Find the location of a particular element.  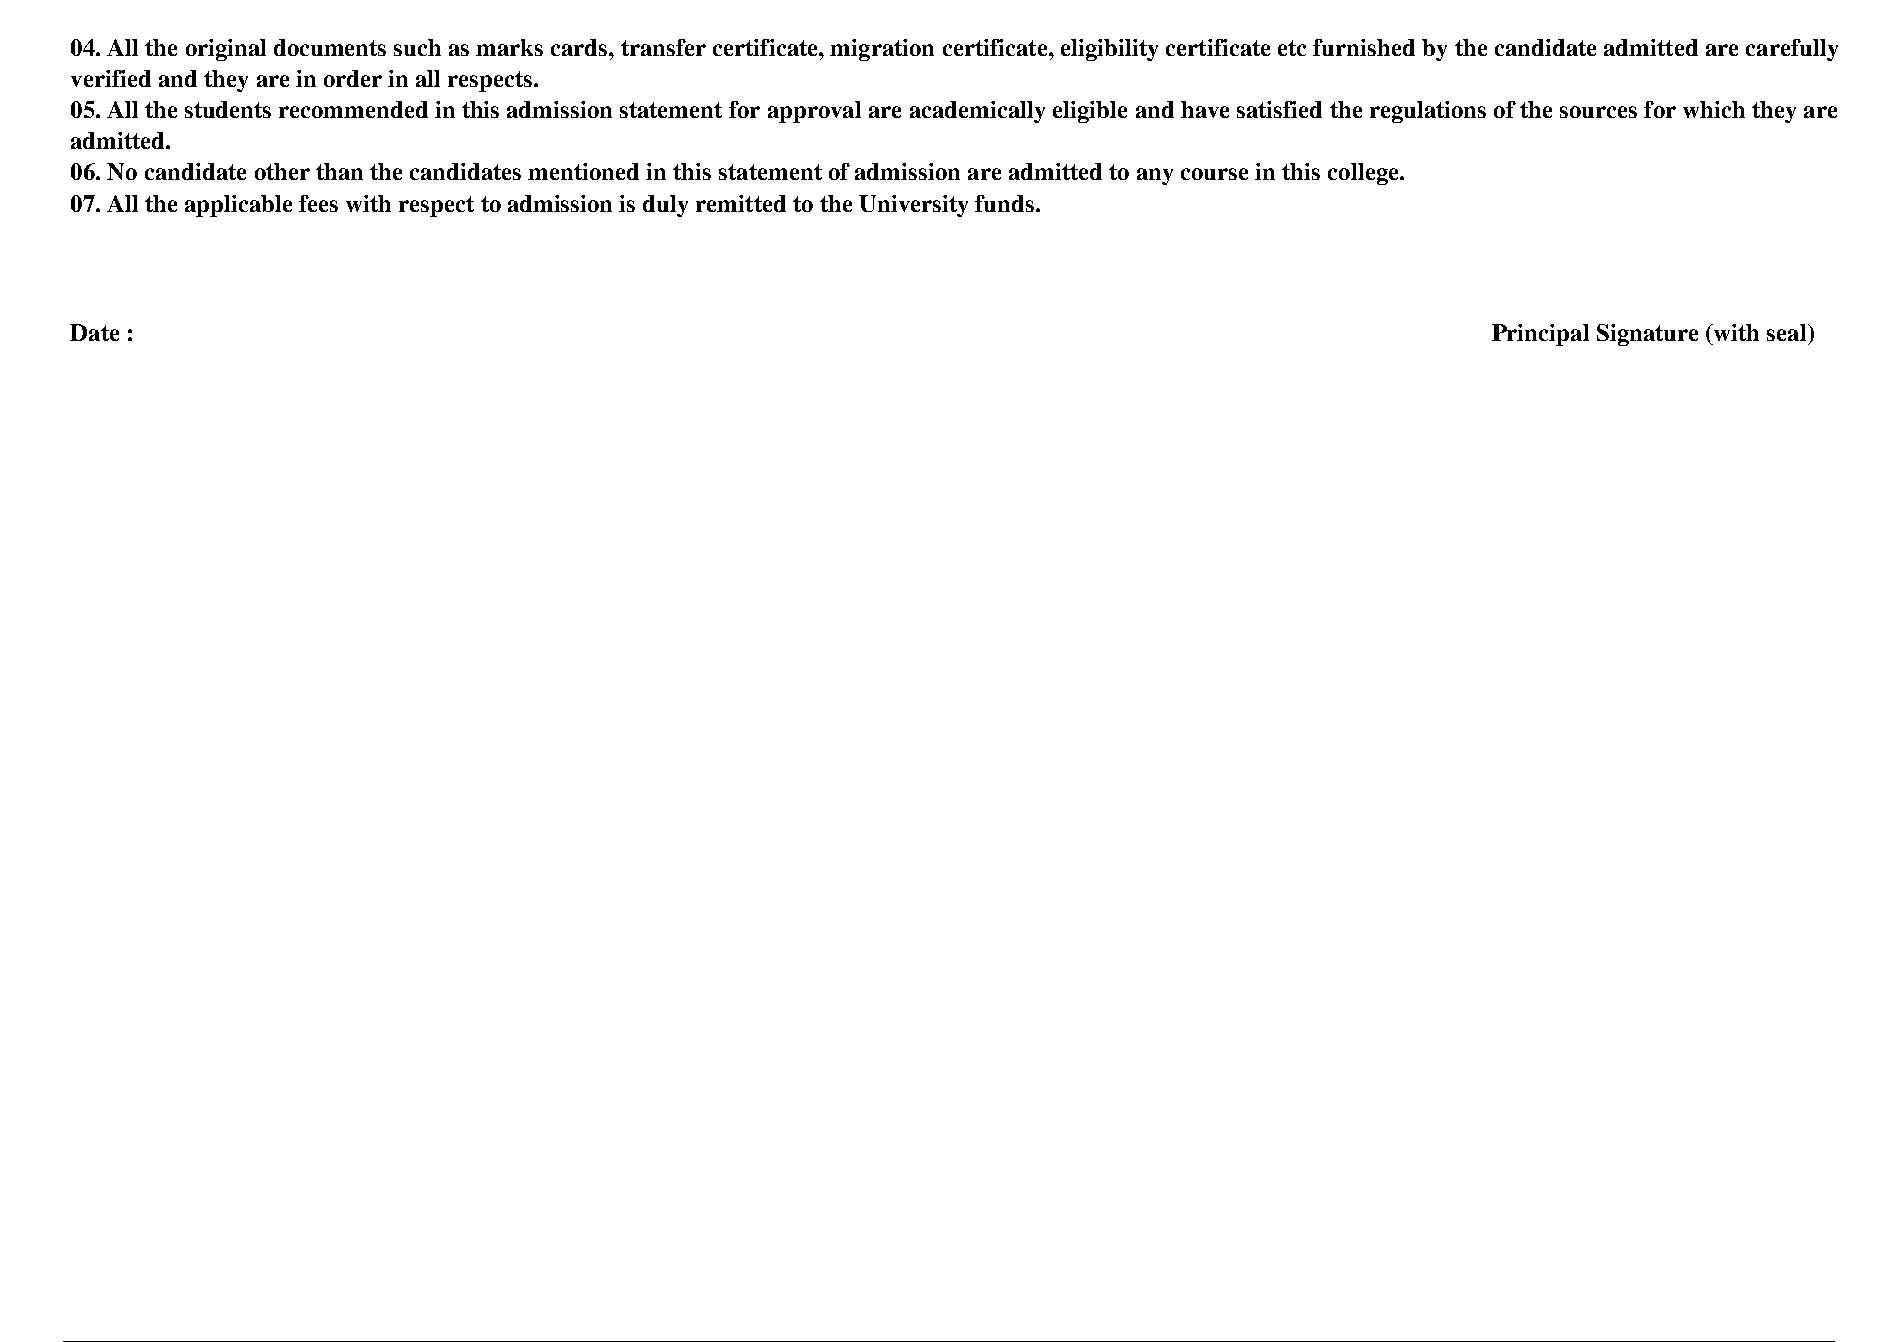

college is located at coordinates (1364, 174).
